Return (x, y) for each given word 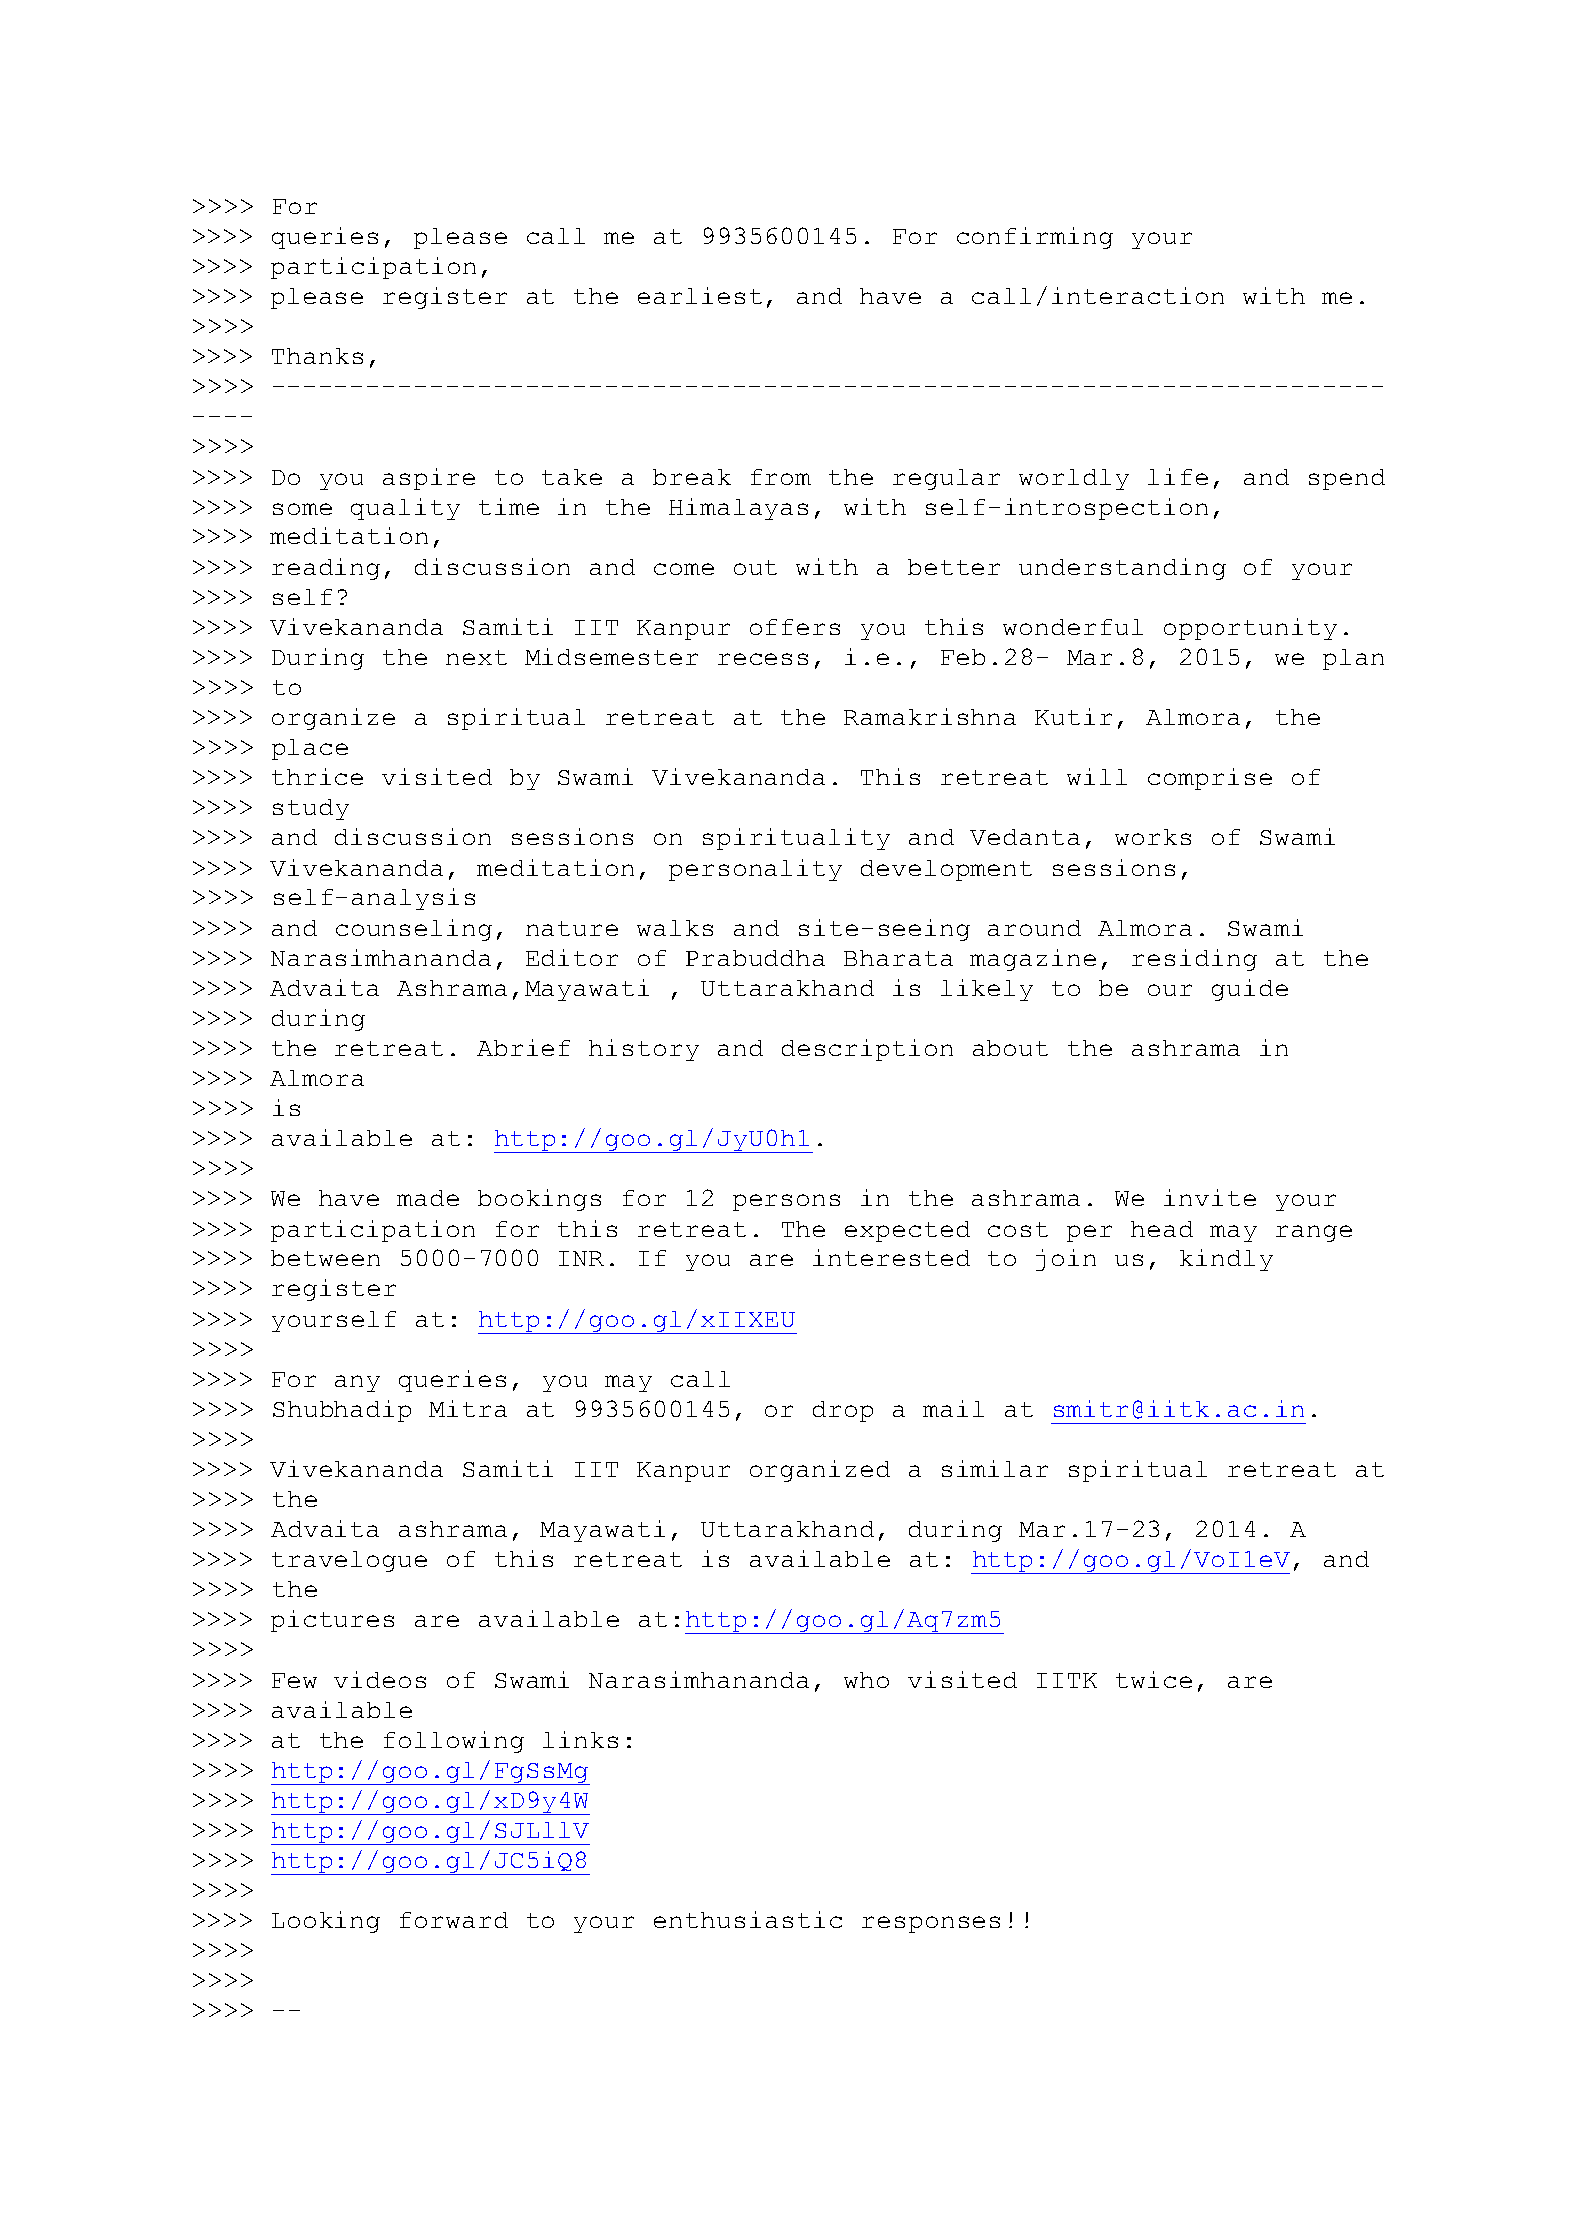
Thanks (317, 356)
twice (1154, 1679)
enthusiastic (748, 1919)
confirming (1035, 238)
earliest (700, 295)
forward (454, 1920)
